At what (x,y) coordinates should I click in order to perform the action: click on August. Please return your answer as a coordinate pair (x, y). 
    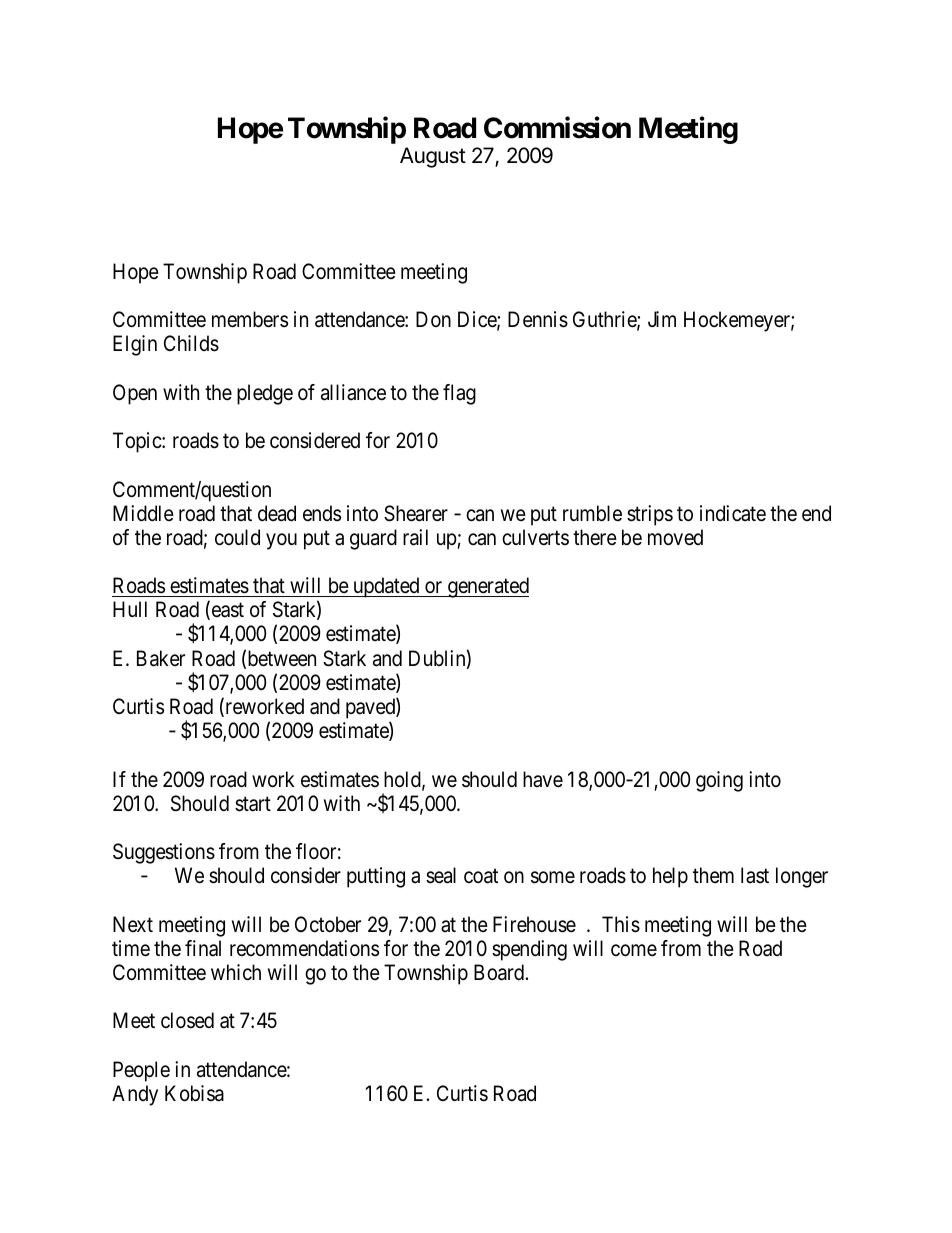
    Looking at the image, I should click on (433, 157).
